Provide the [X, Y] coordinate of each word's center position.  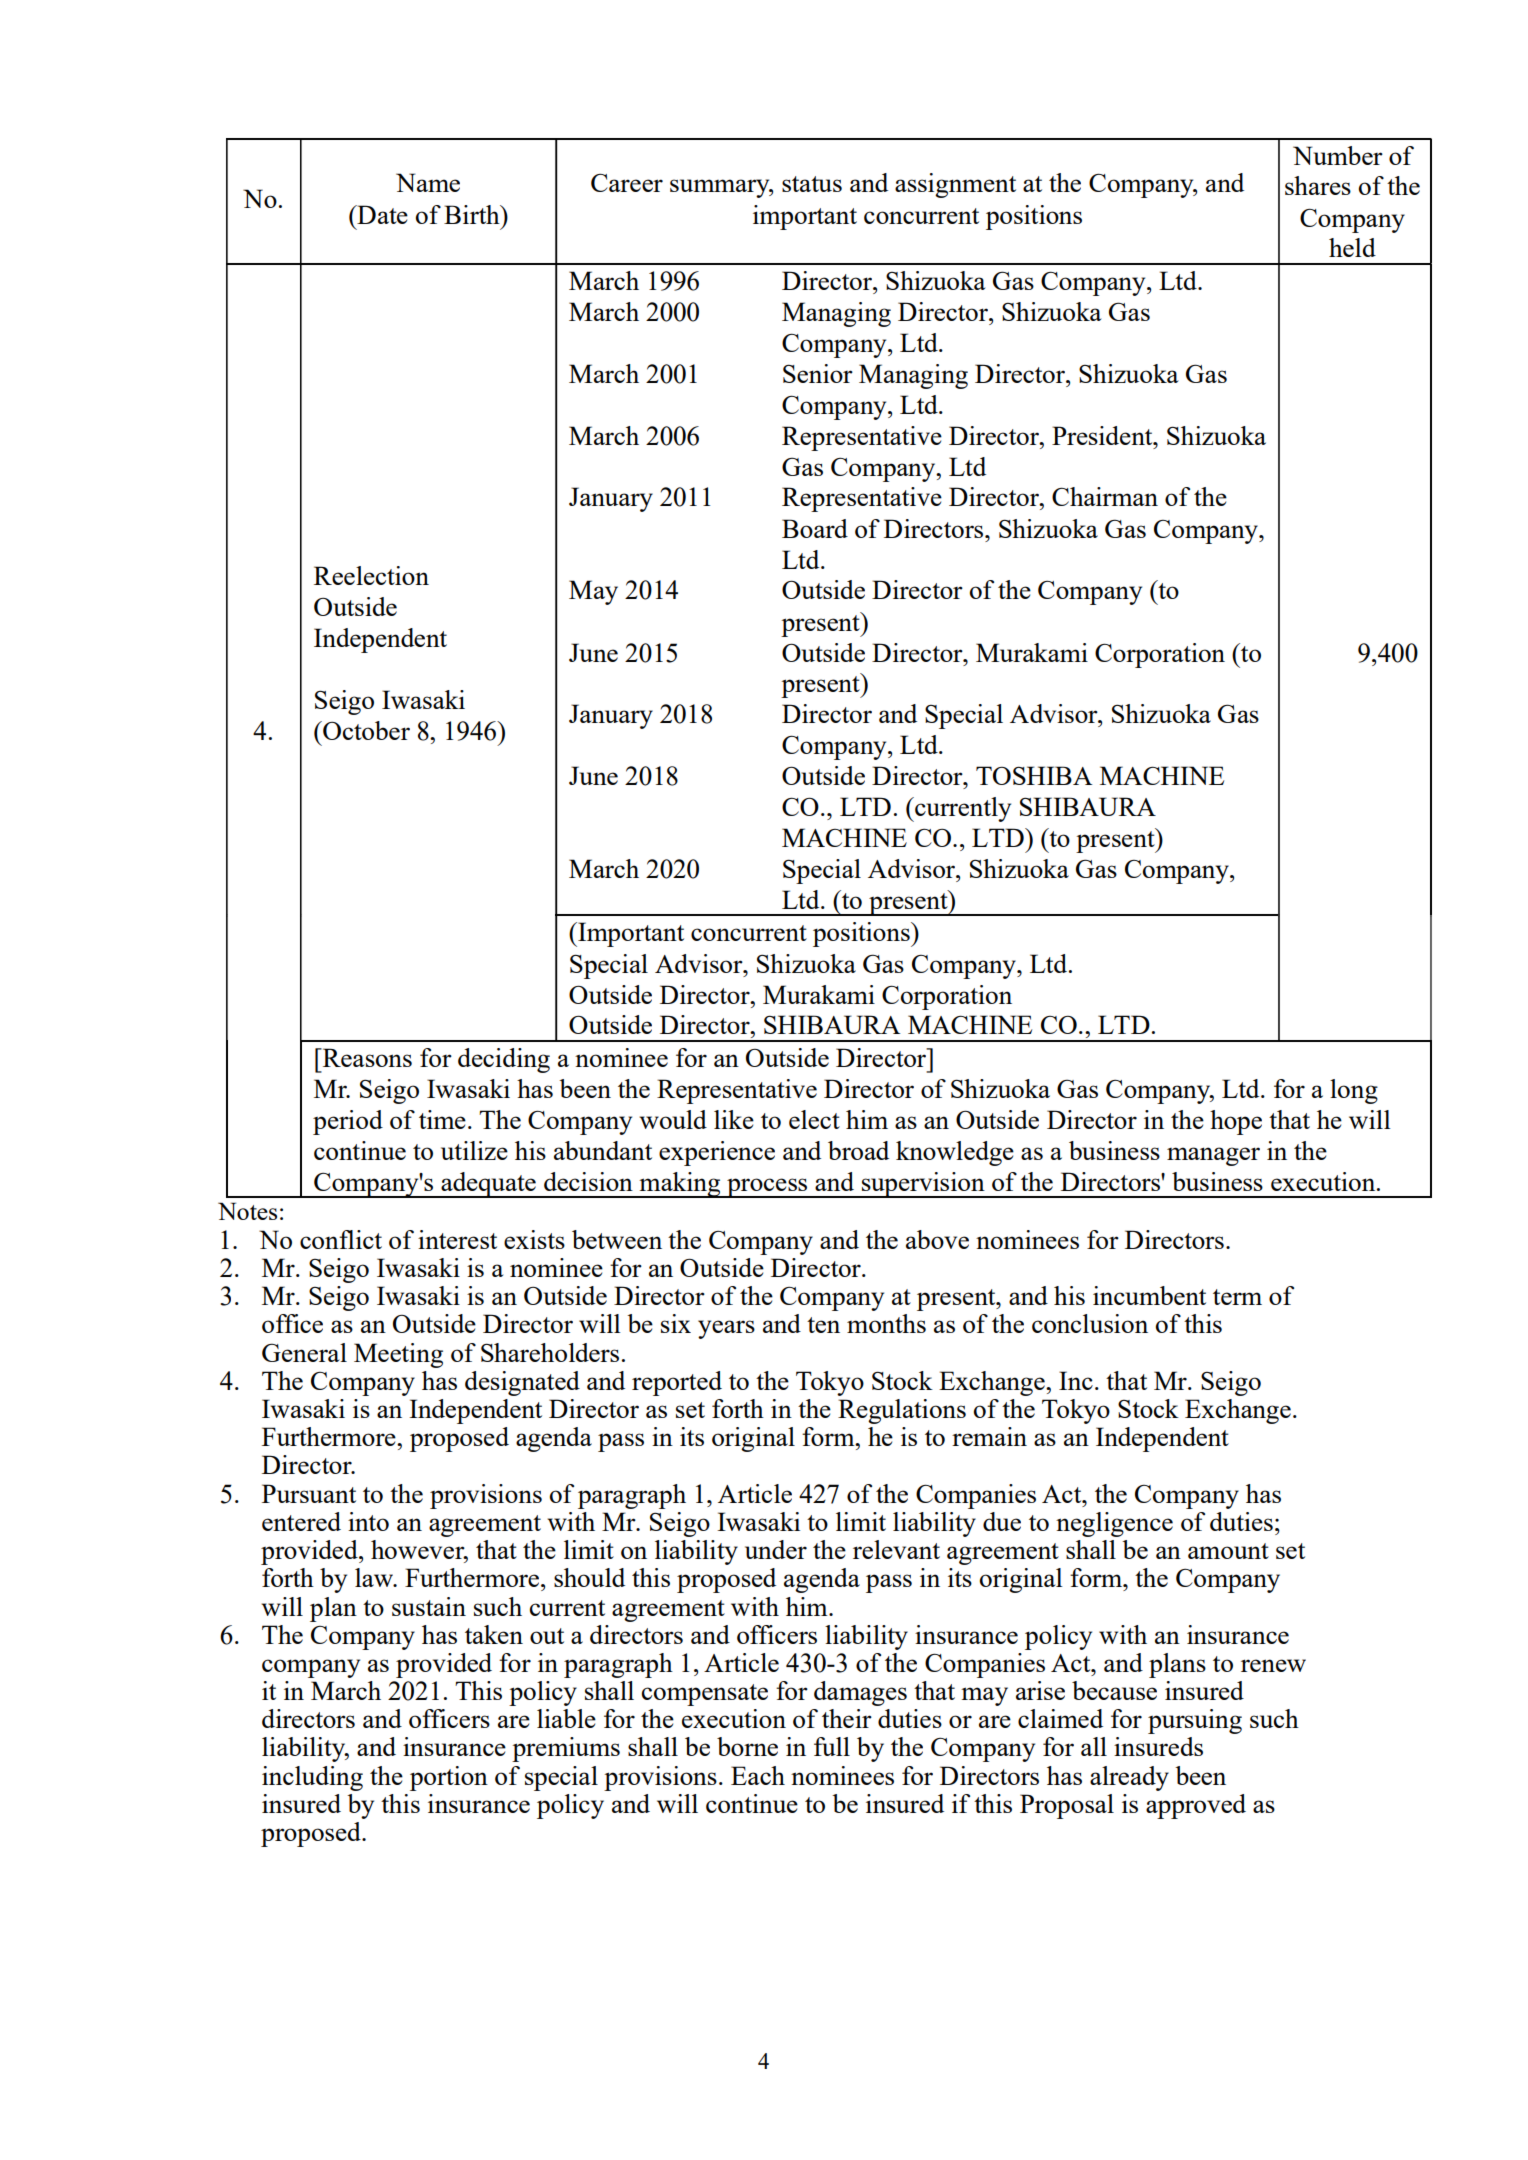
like [734, 1119]
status [812, 184]
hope [1236, 1122]
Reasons [366, 1057]
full [832, 1746]
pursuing [1195, 1721]
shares [1318, 185]
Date [381, 214]
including [312, 1778]
